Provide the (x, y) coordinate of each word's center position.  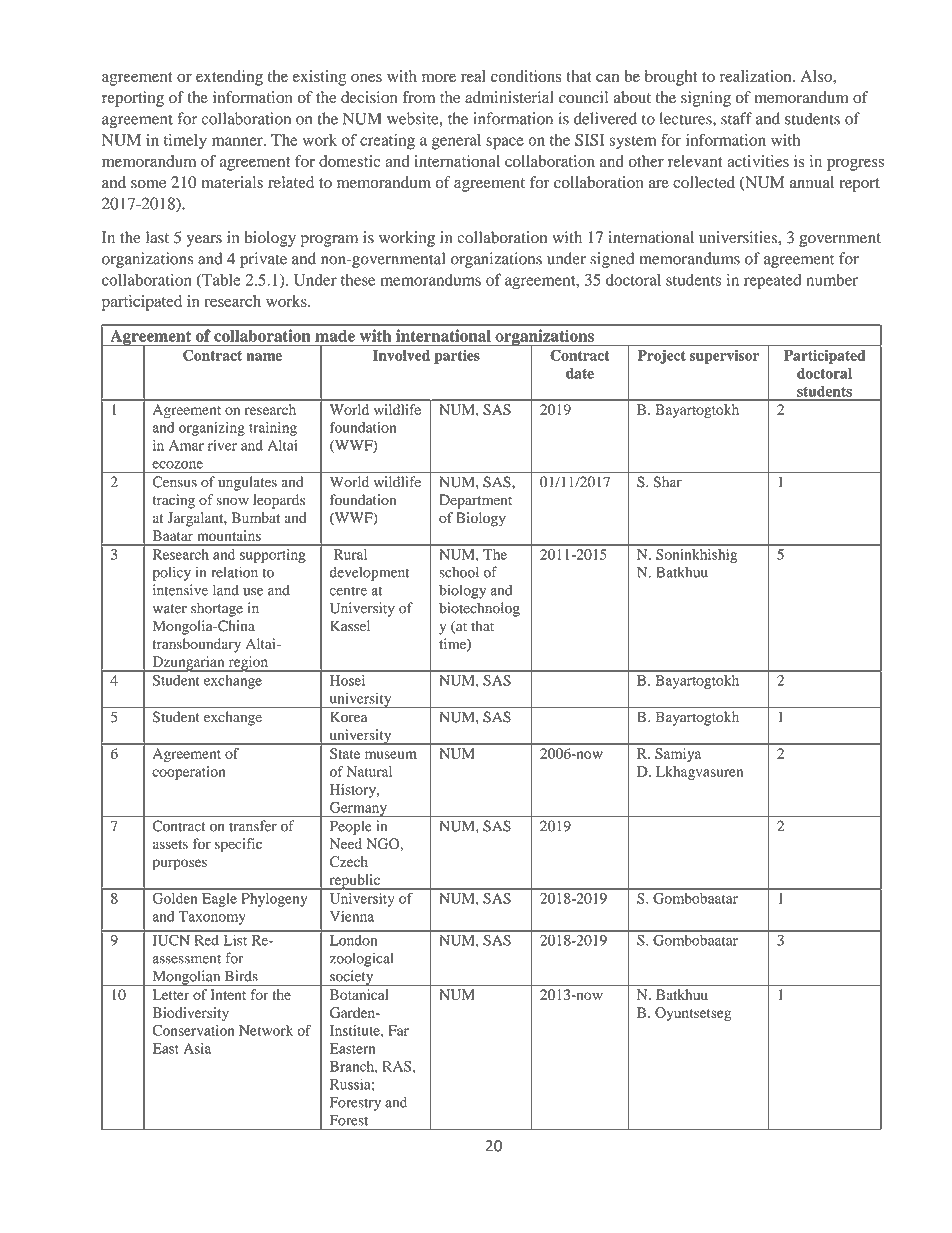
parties (457, 357)
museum (391, 755)
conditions (526, 76)
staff (736, 118)
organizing (212, 429)
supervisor (724, 357)
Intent (228, 994)
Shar (667, 482)
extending (229, 78)
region (248, 664)
